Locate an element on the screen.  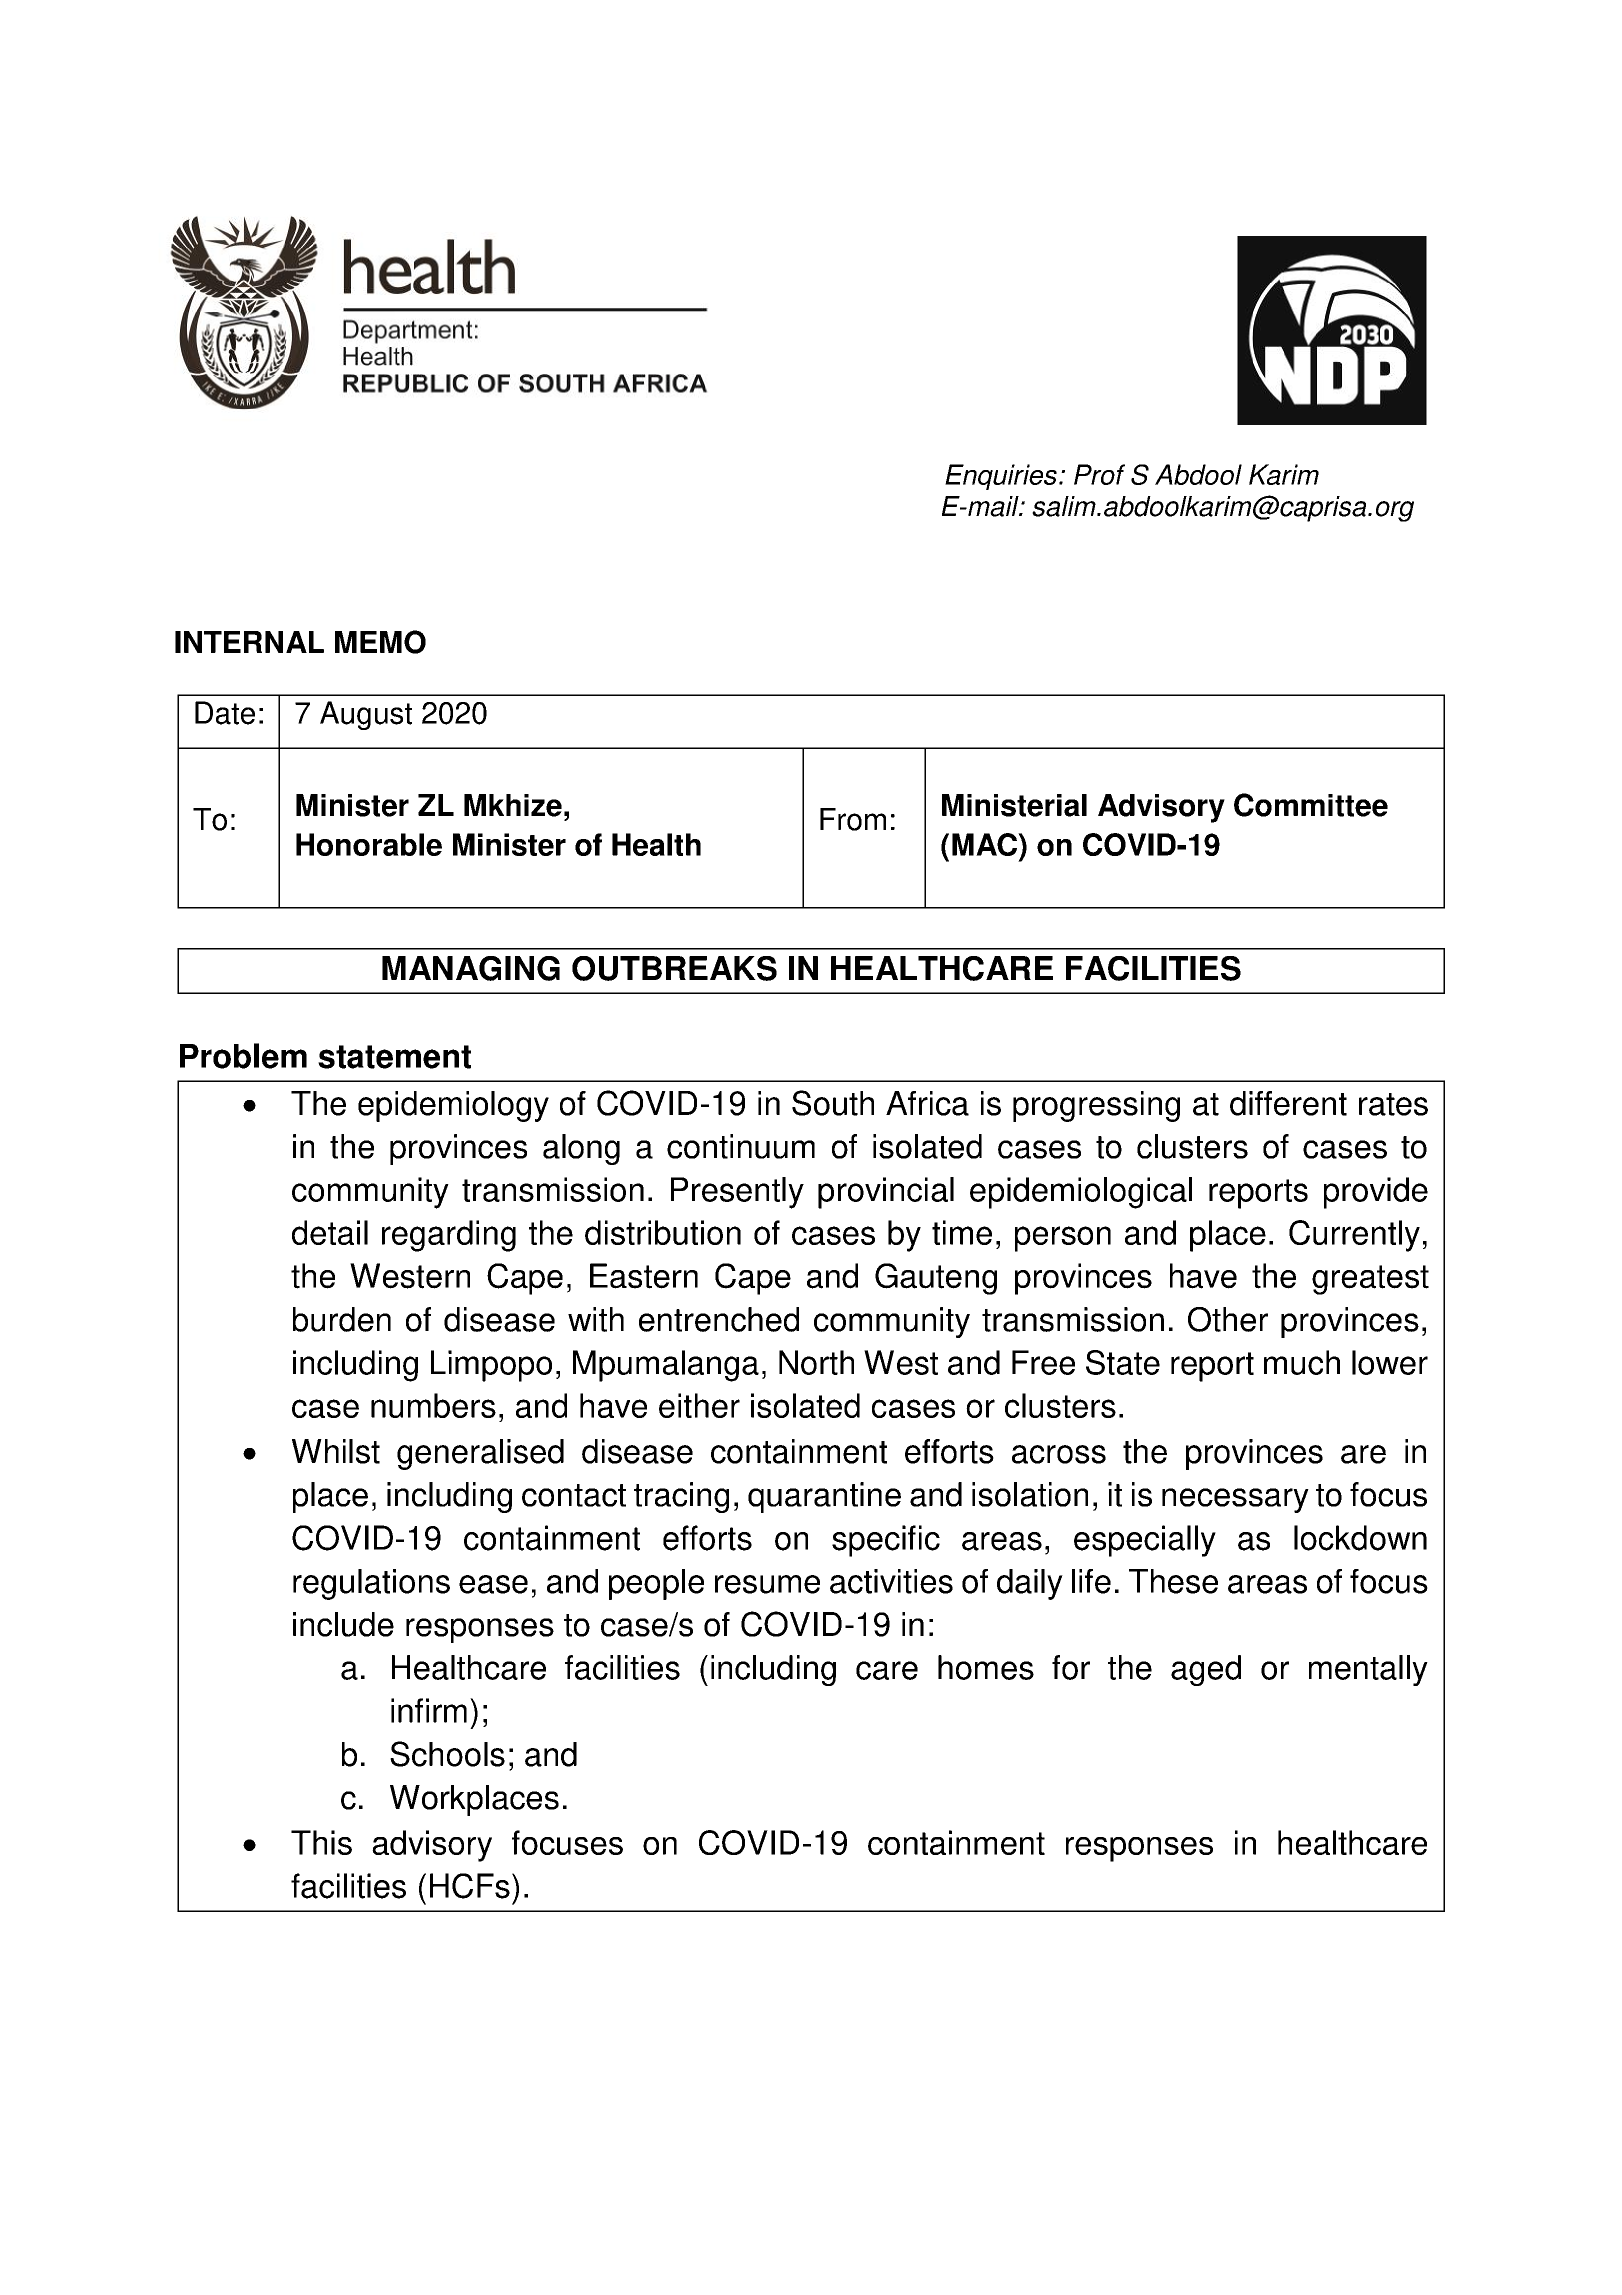
OUTBREAKS is located at coordinates (674, 968).
